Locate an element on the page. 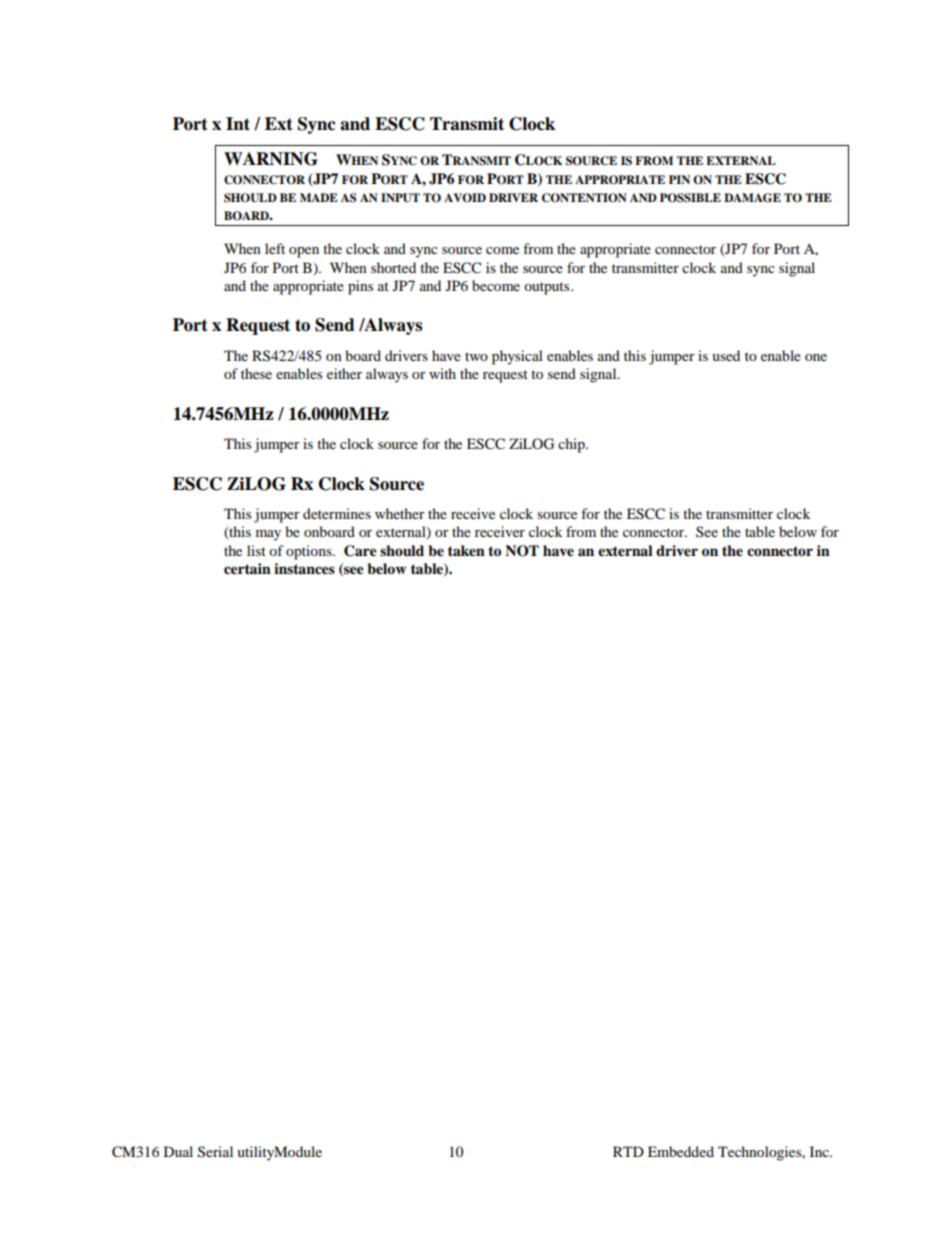 This document has height=1233, width=952. DAMAGE is located at coordinates (752, 198).
